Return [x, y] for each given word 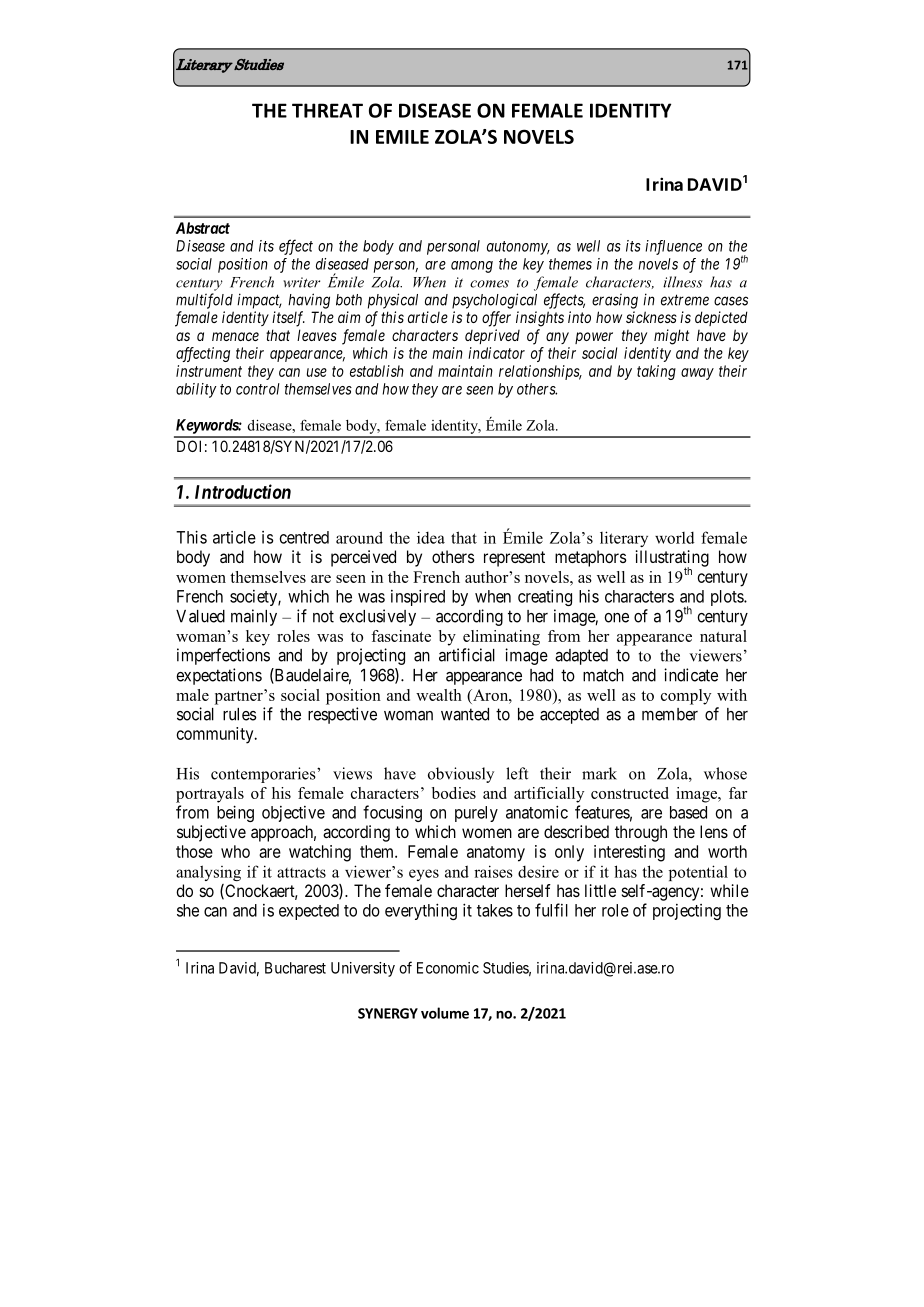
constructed [630, 793]
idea [431, 537]
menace [235, 336]
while [729, 890]
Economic [448, 968]
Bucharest [295, 968]
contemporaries [264, 775]
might [671, 337]
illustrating [672, 559]
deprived [492, 336]
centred [304, 537]
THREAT [327, 110]
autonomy [518, 248]
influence [673, 247]
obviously [461, 775]
